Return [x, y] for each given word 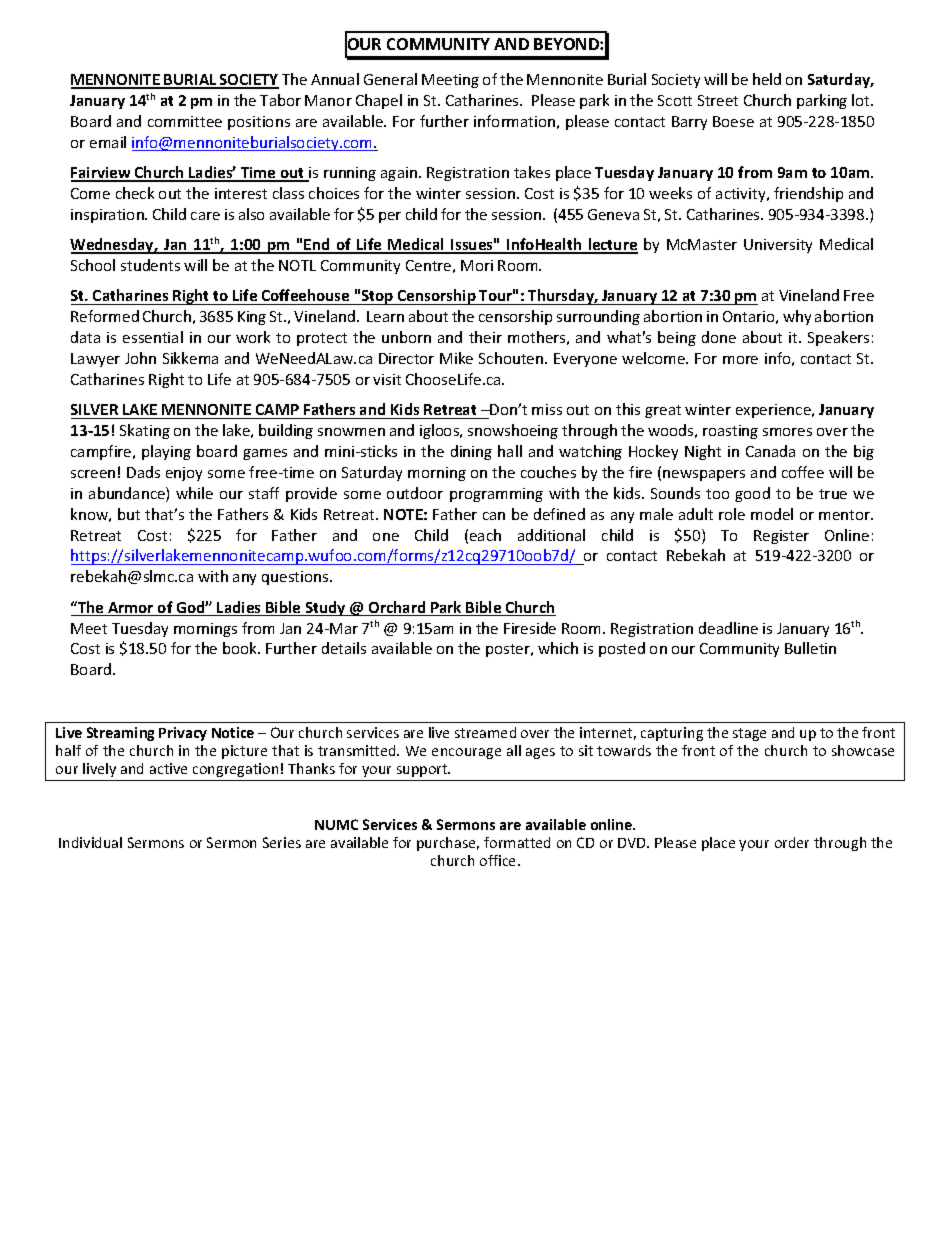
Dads [143, 472]
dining [471, 452]
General [390, 79]
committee [185, 121]
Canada [770, 451]
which [558, 648]
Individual [90, 842]
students [150, 265]
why [797, 317]
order [792, 842]
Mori [477, 265]
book [241, 648]
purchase [448, 844]
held [767, 79]
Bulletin [810, 648]
